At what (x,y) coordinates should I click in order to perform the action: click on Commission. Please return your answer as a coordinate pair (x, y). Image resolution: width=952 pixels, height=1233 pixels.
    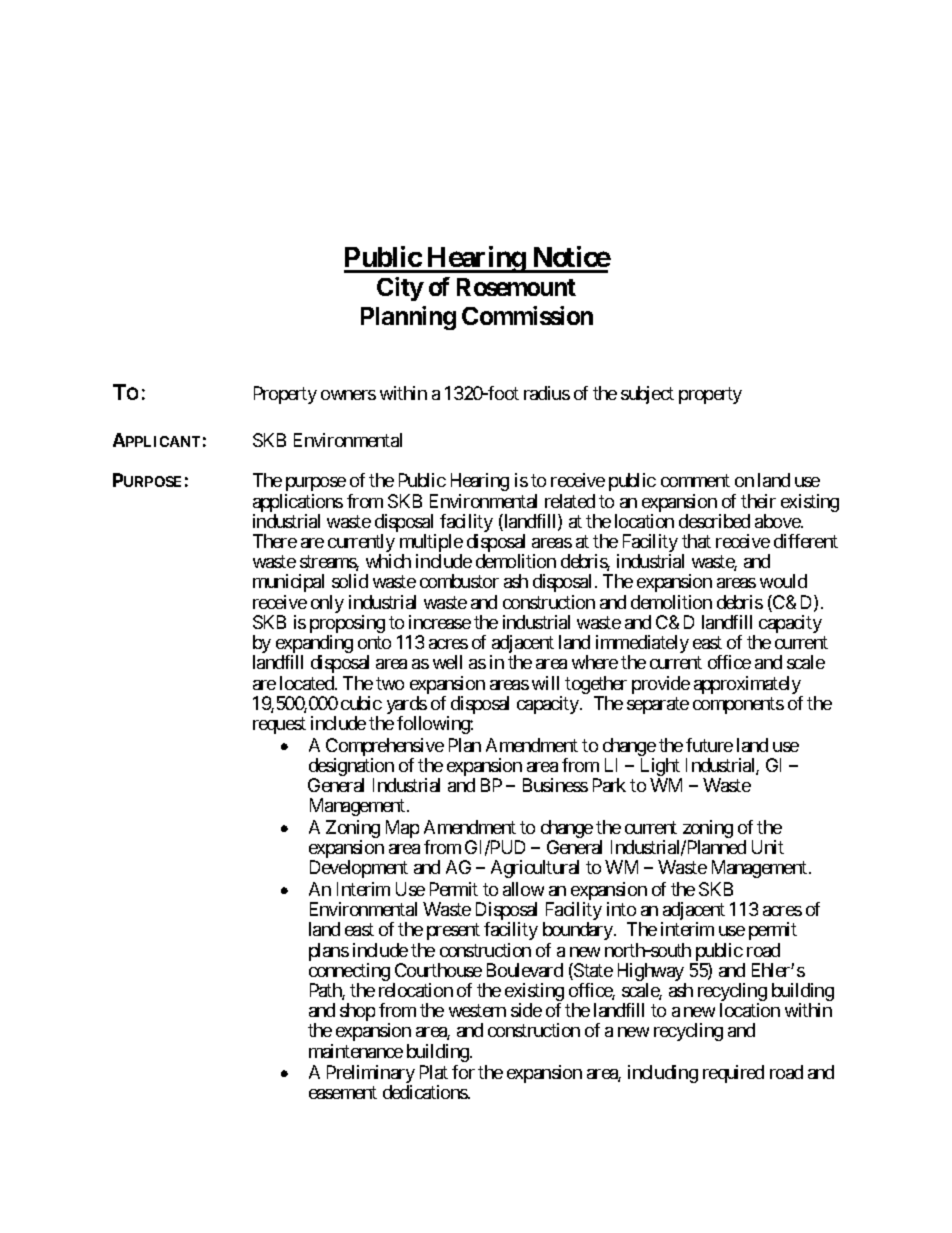
    Looking at the image, I should click on (527, 315).
